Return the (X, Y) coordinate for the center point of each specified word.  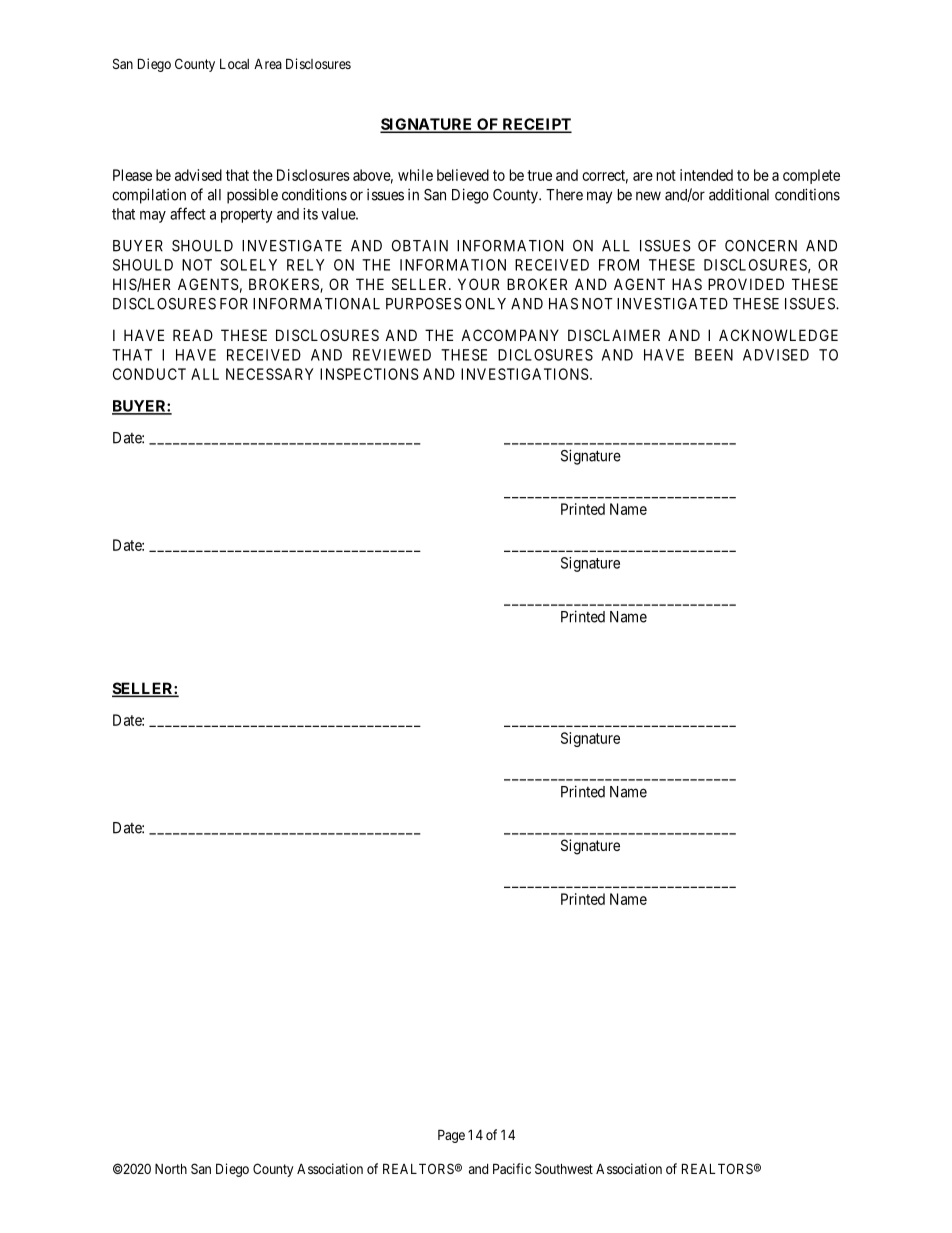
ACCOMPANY (510, 335)
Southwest (564, 1168)
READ (193, 335)
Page (451, 1136)
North (171, 1168)
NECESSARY (269, 374)
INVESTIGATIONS (525, 374)
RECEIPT (536, 125)
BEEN (714, 355)
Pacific (512, 1168)
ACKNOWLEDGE (778, 335)
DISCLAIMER (614, 335)
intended (706, 175)
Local (234, 64)
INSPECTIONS (369, 374)
